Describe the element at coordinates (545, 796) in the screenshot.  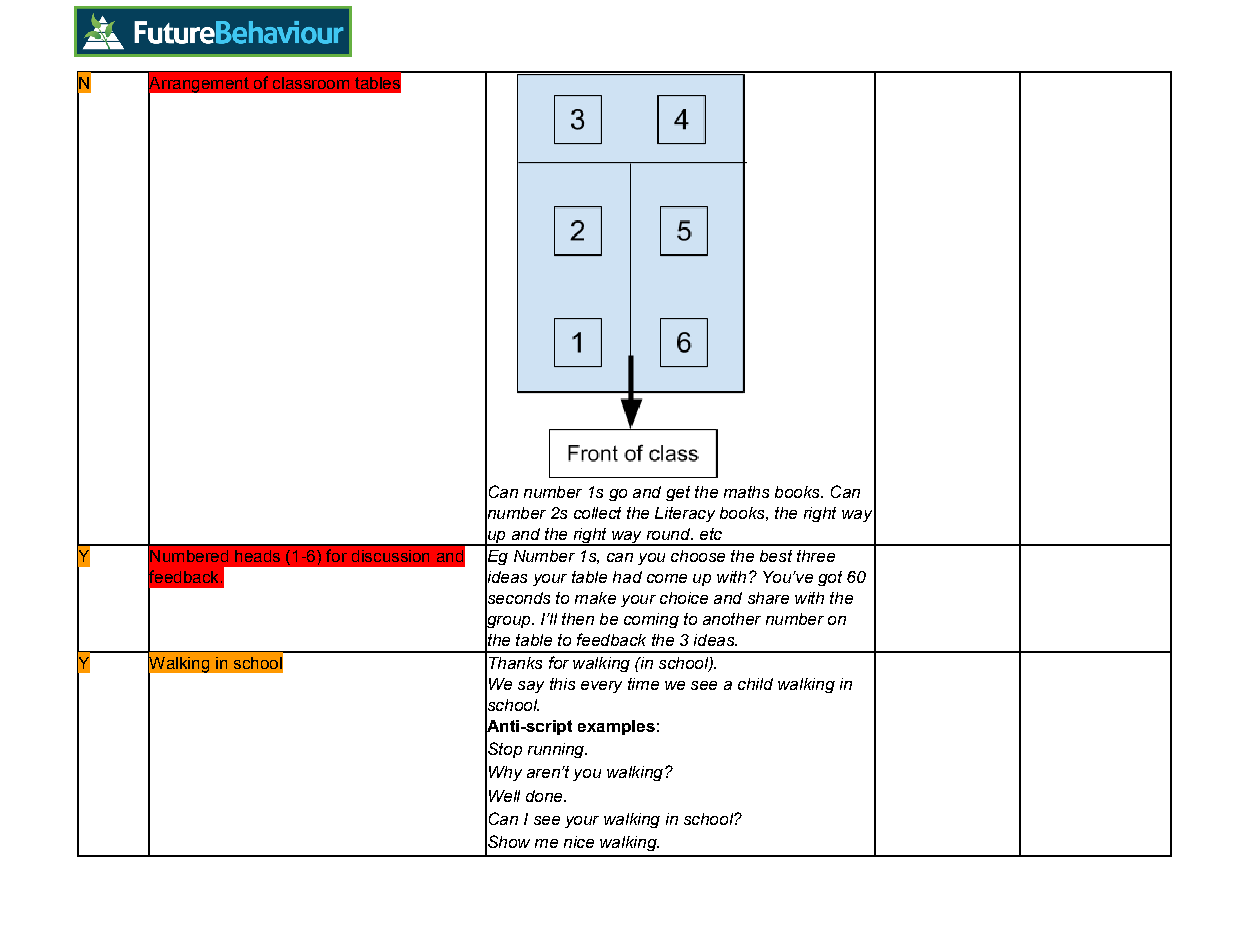
I see `done` at that location.
